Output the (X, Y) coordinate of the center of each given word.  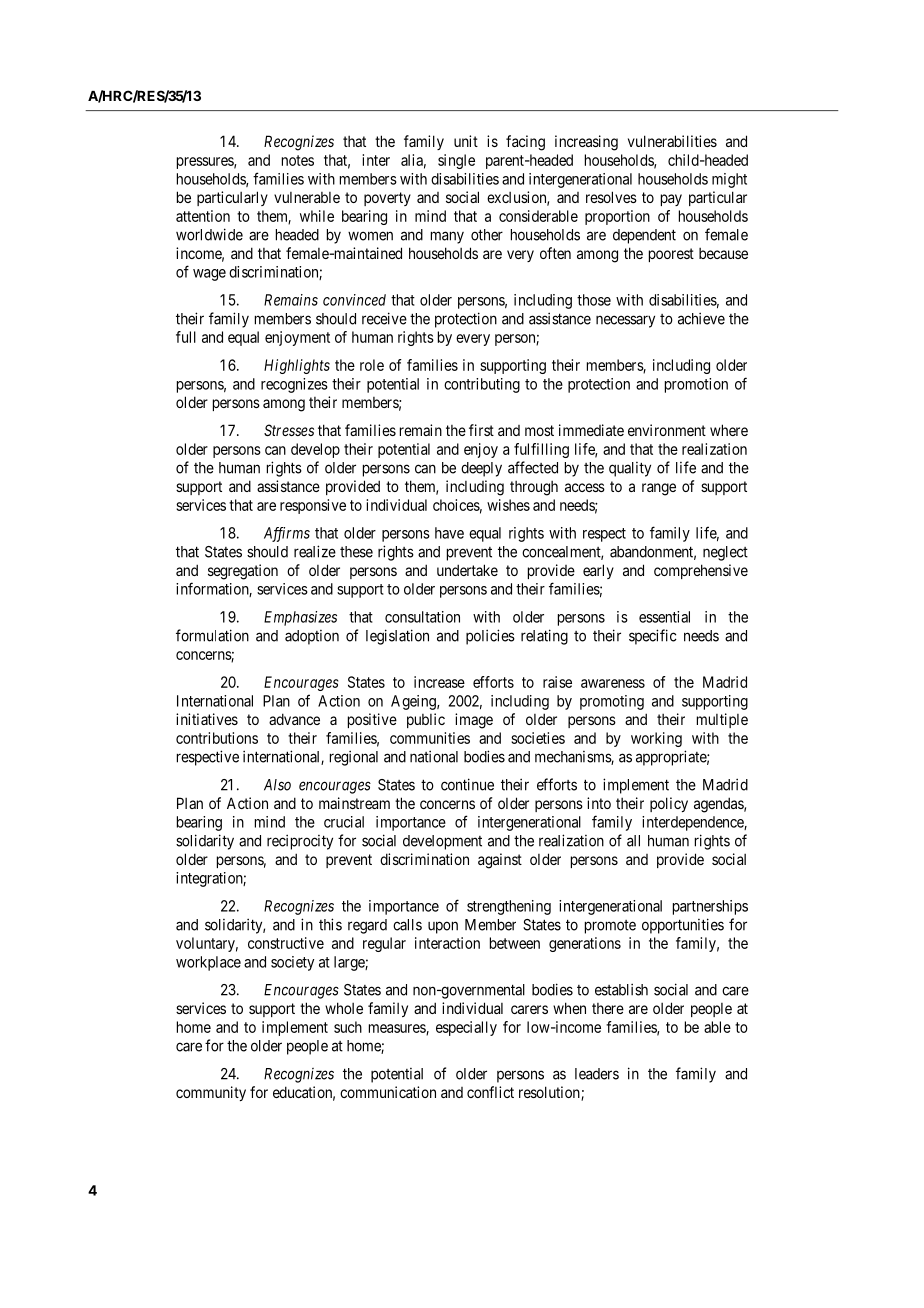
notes (298, 160)
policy (669, 804)
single (456, 161)
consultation (422, 617)
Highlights (297, 366)
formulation (212, 635)
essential (664, 617)
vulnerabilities (672, 141)
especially (466, 1028)
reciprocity (300, 842)
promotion (696, 385)
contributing (482, 385)
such (348, 1027)
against (500, 861)
